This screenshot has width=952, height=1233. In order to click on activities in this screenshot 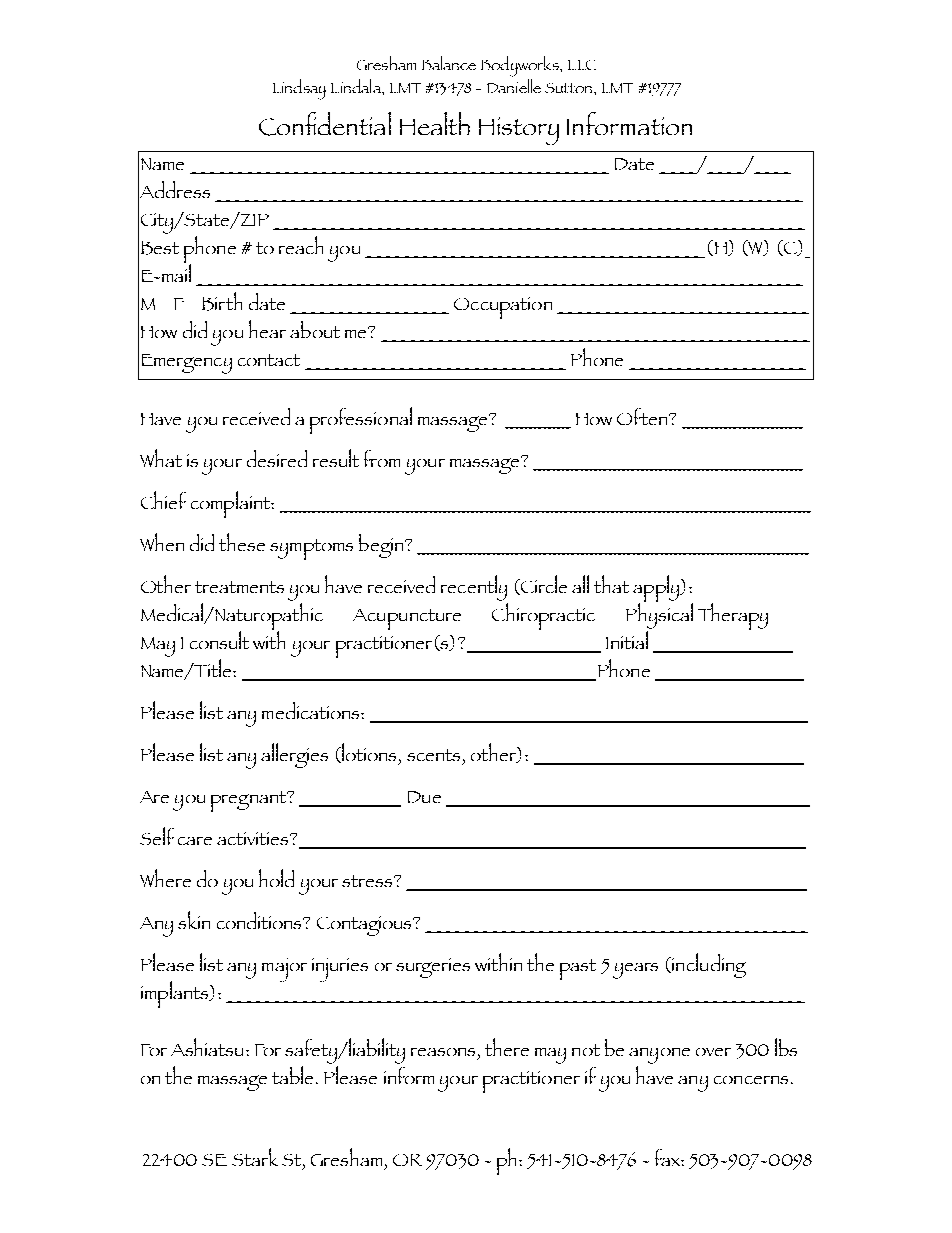, I will do `click(254, 838)`.
